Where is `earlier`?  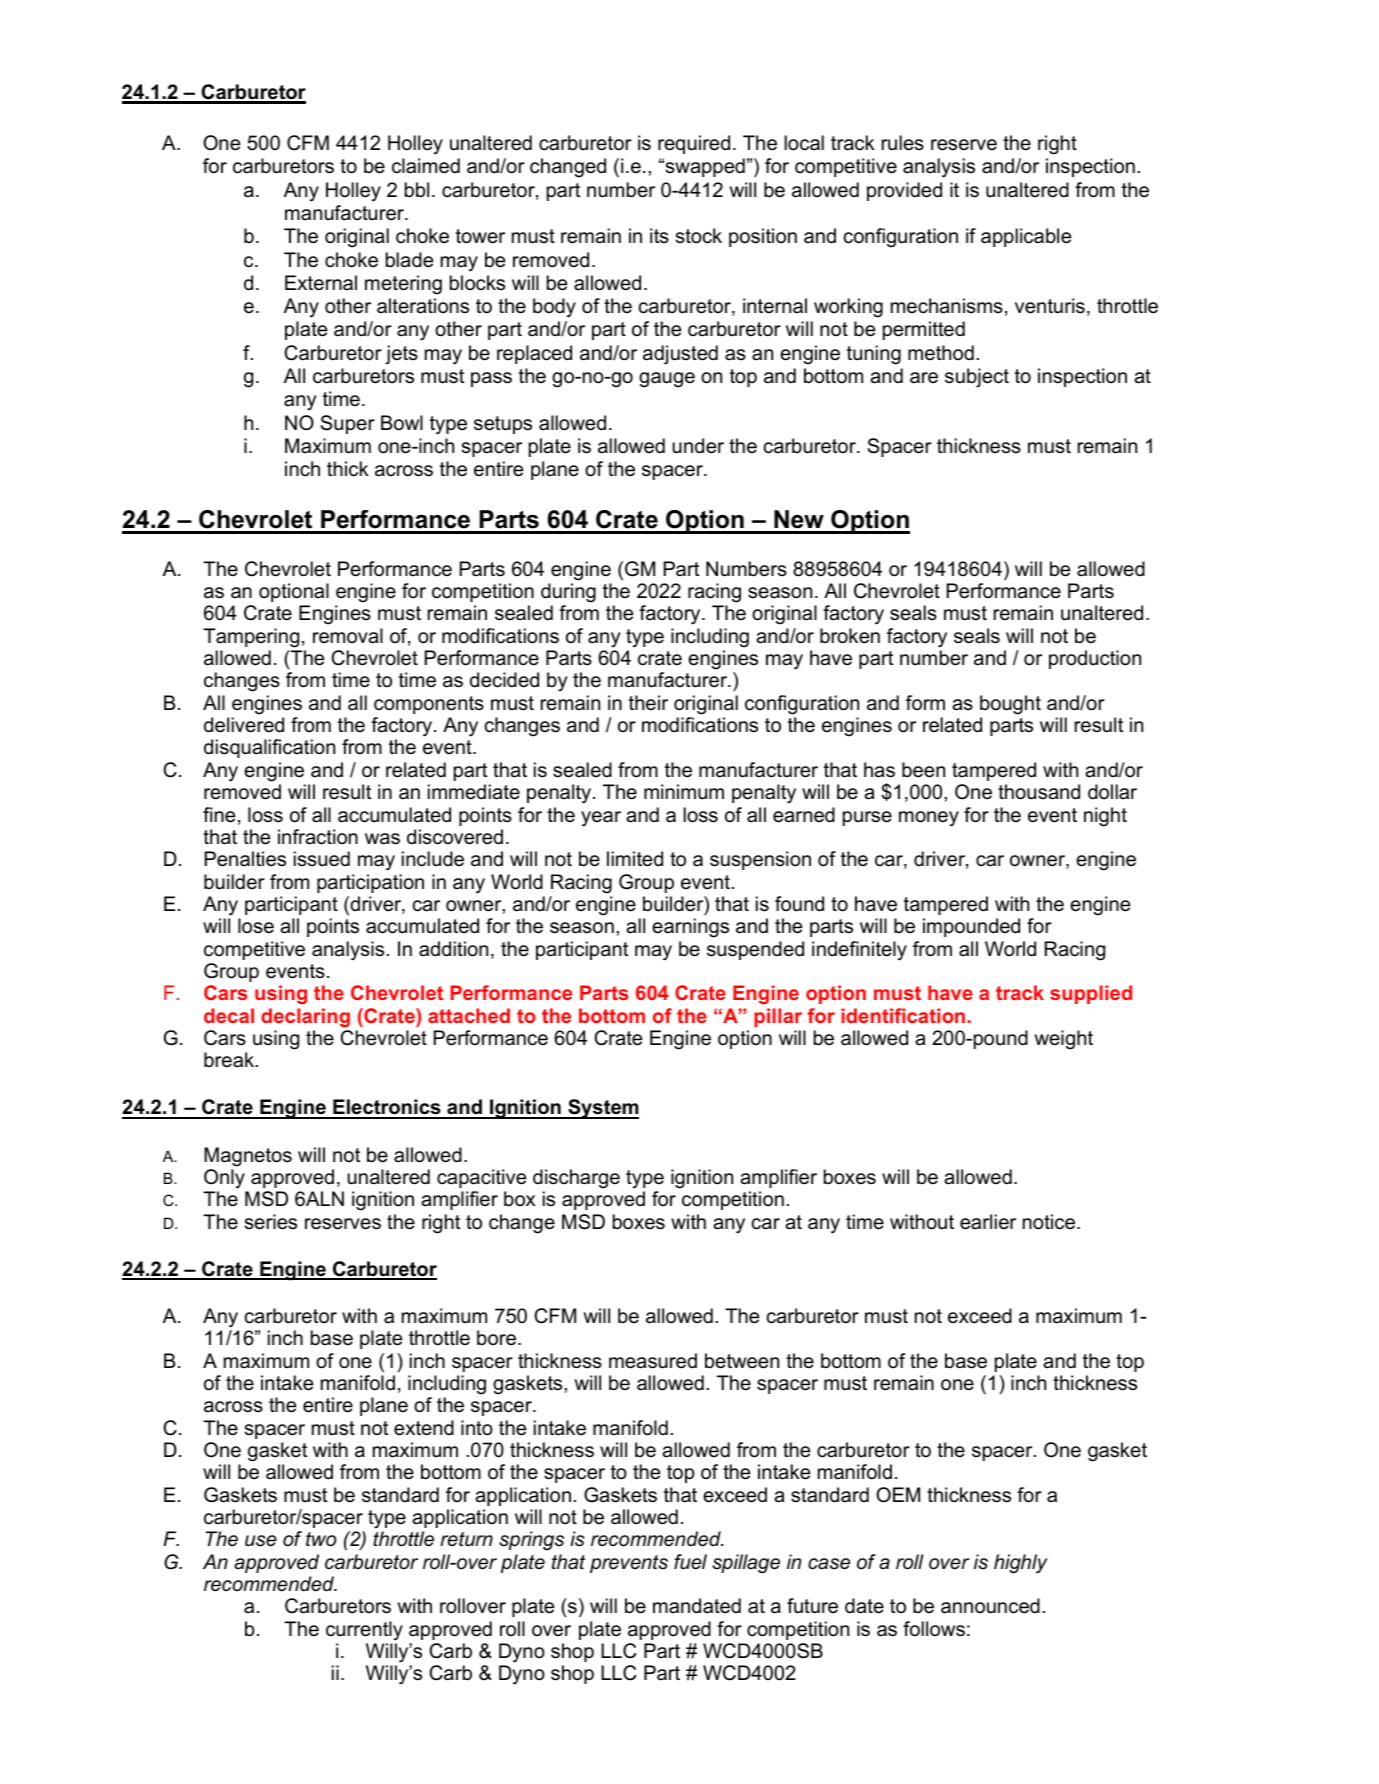 earlier is located at coordinates (988, 1222).
